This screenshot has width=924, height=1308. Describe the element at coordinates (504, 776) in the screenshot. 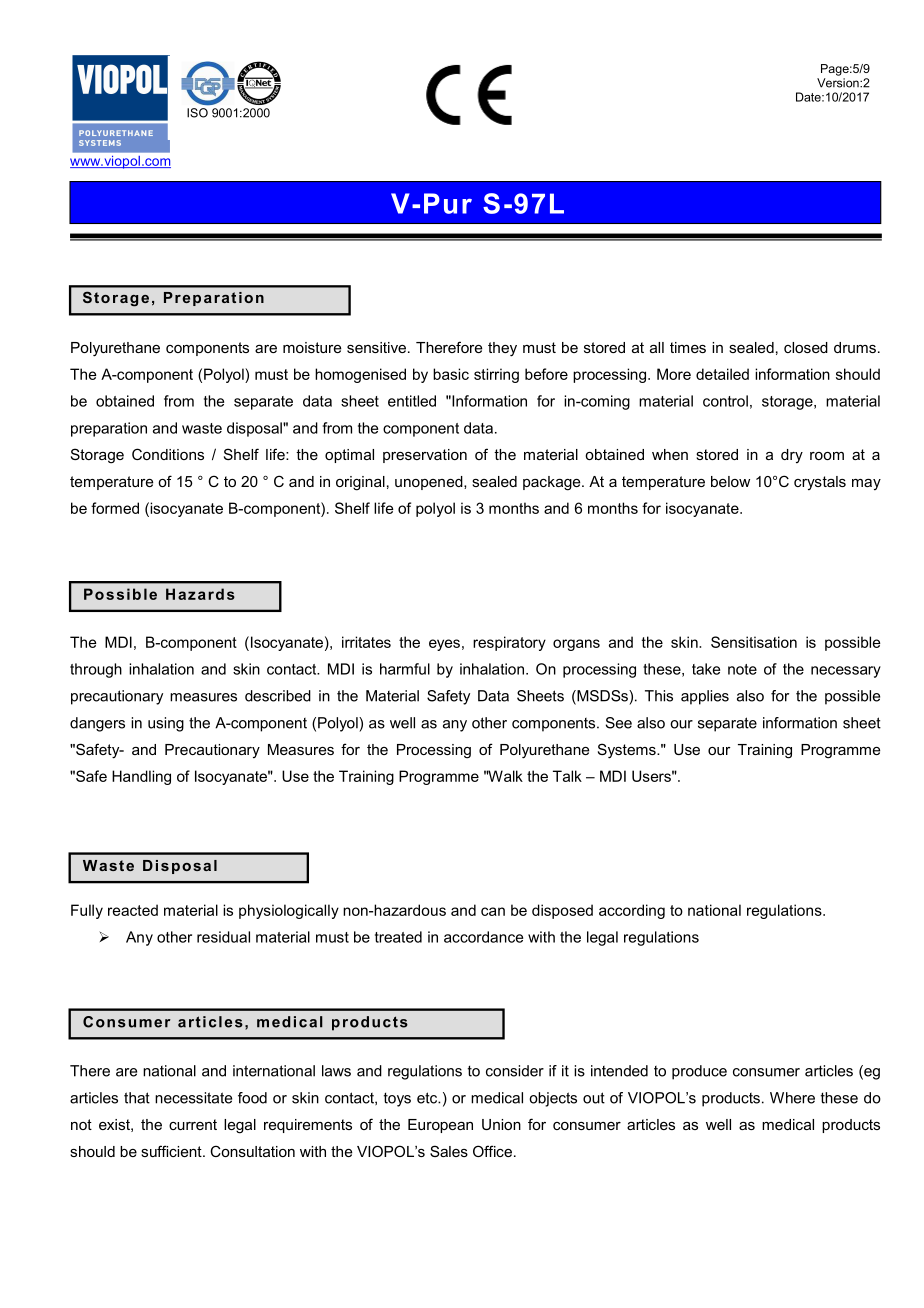

I see `Walk` at that location.
